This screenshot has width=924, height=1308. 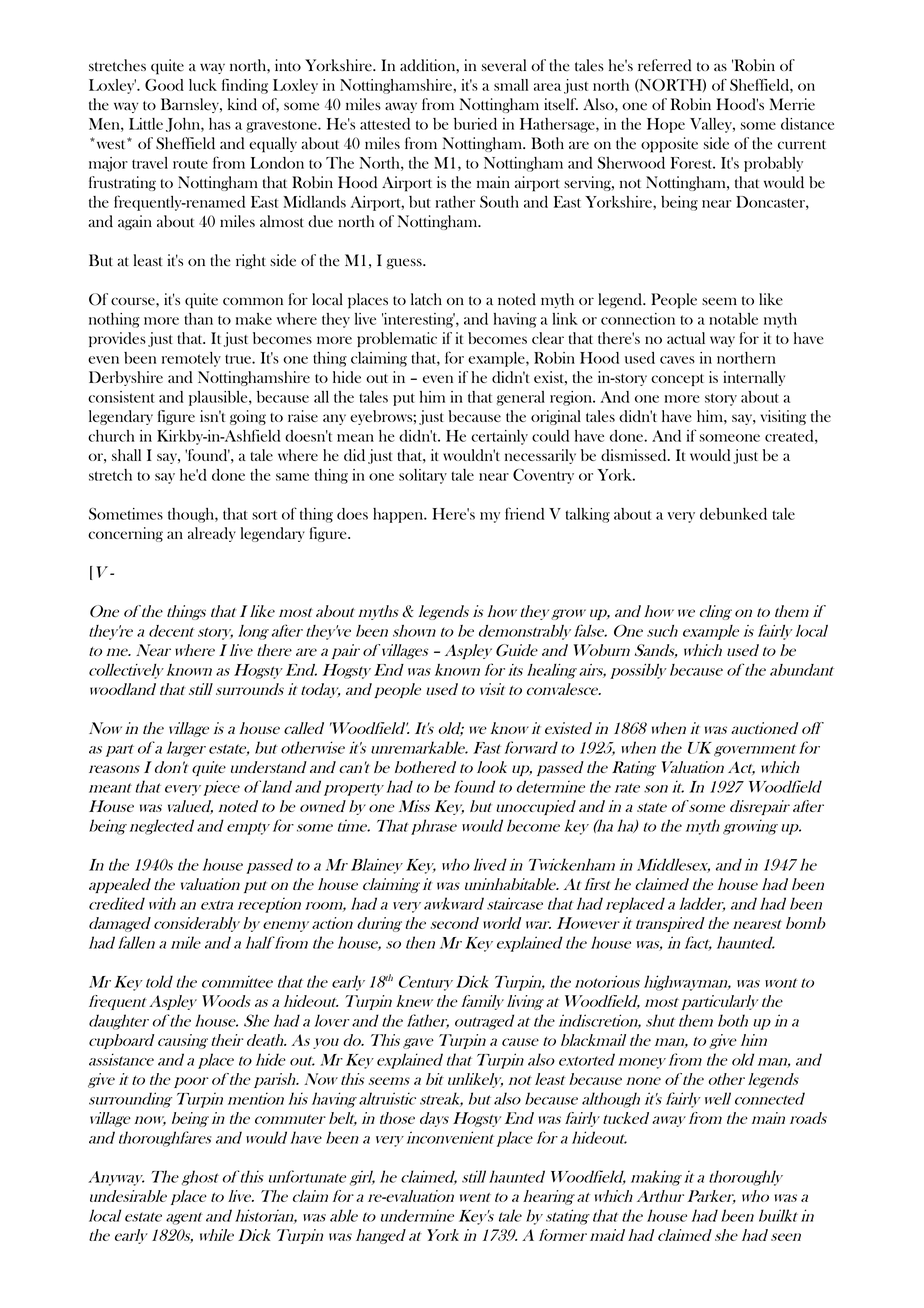 What do you see at coordinates (665, 65) in the screenshot?
I see `referred` at bounding box center [665, 65].
